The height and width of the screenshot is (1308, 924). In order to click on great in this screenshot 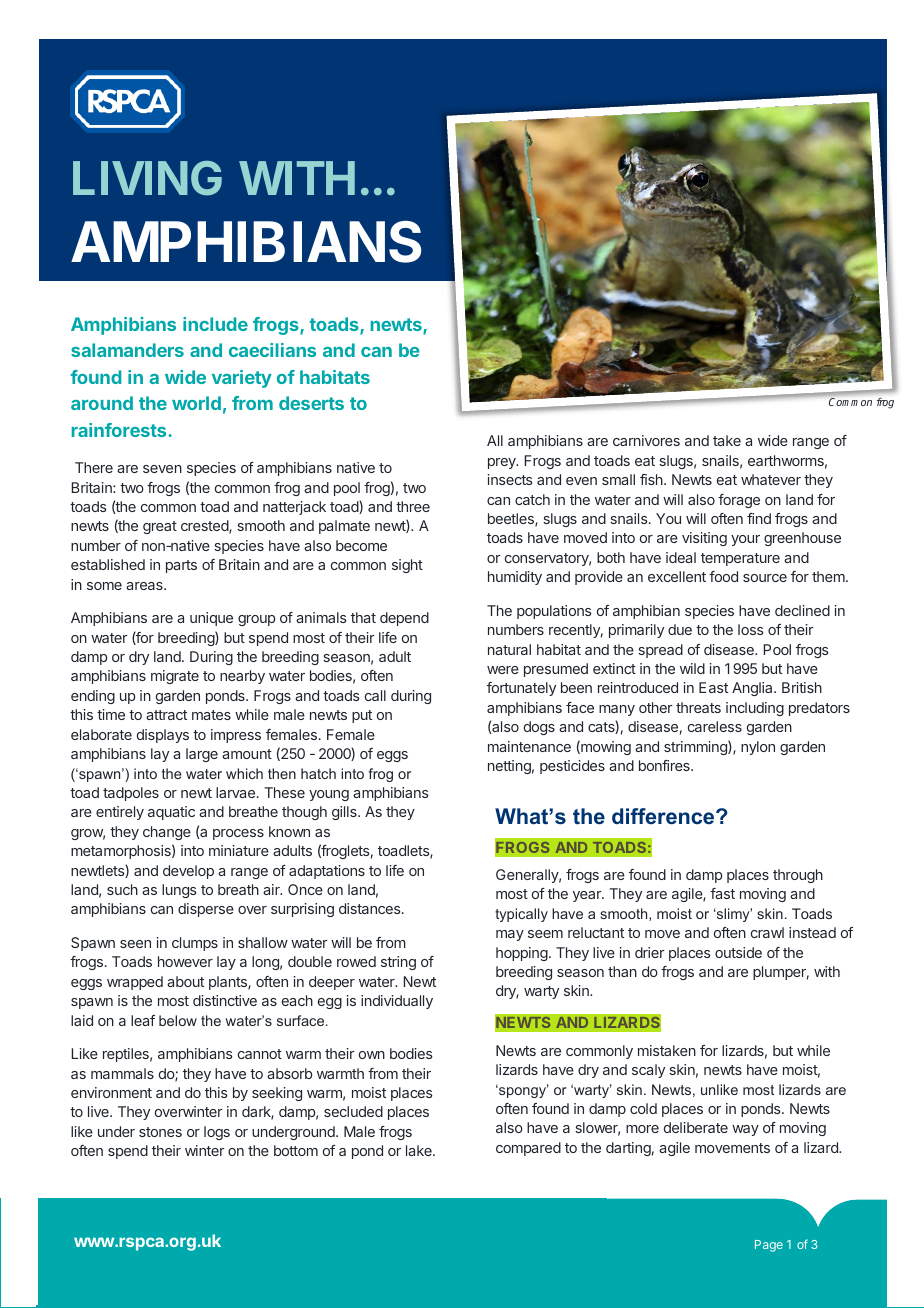, I will do `click(160, 527)`.
